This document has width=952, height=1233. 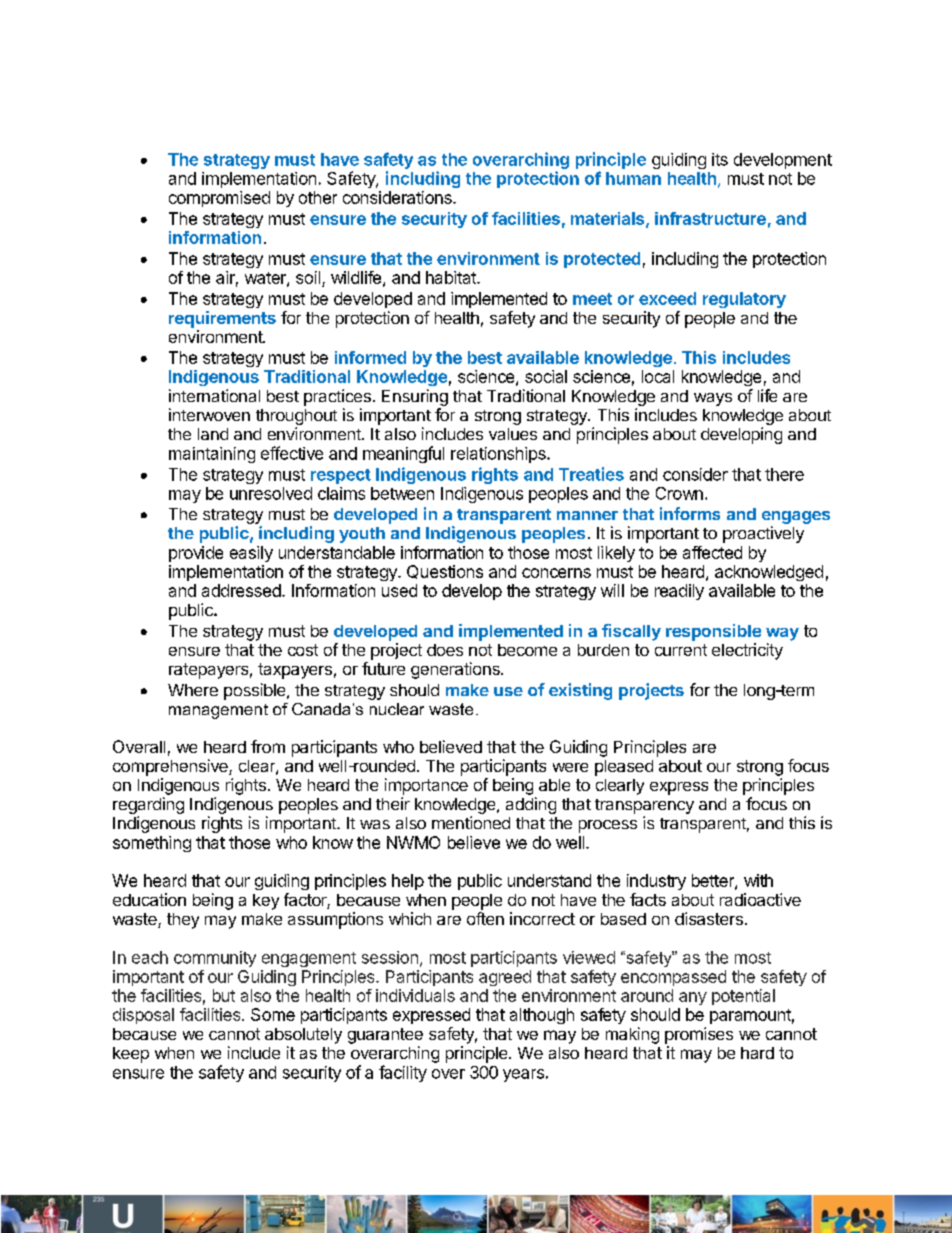 What do you see at coordinates (224, 995) in the document?
I see `but` at bounding box center [224, 995].
